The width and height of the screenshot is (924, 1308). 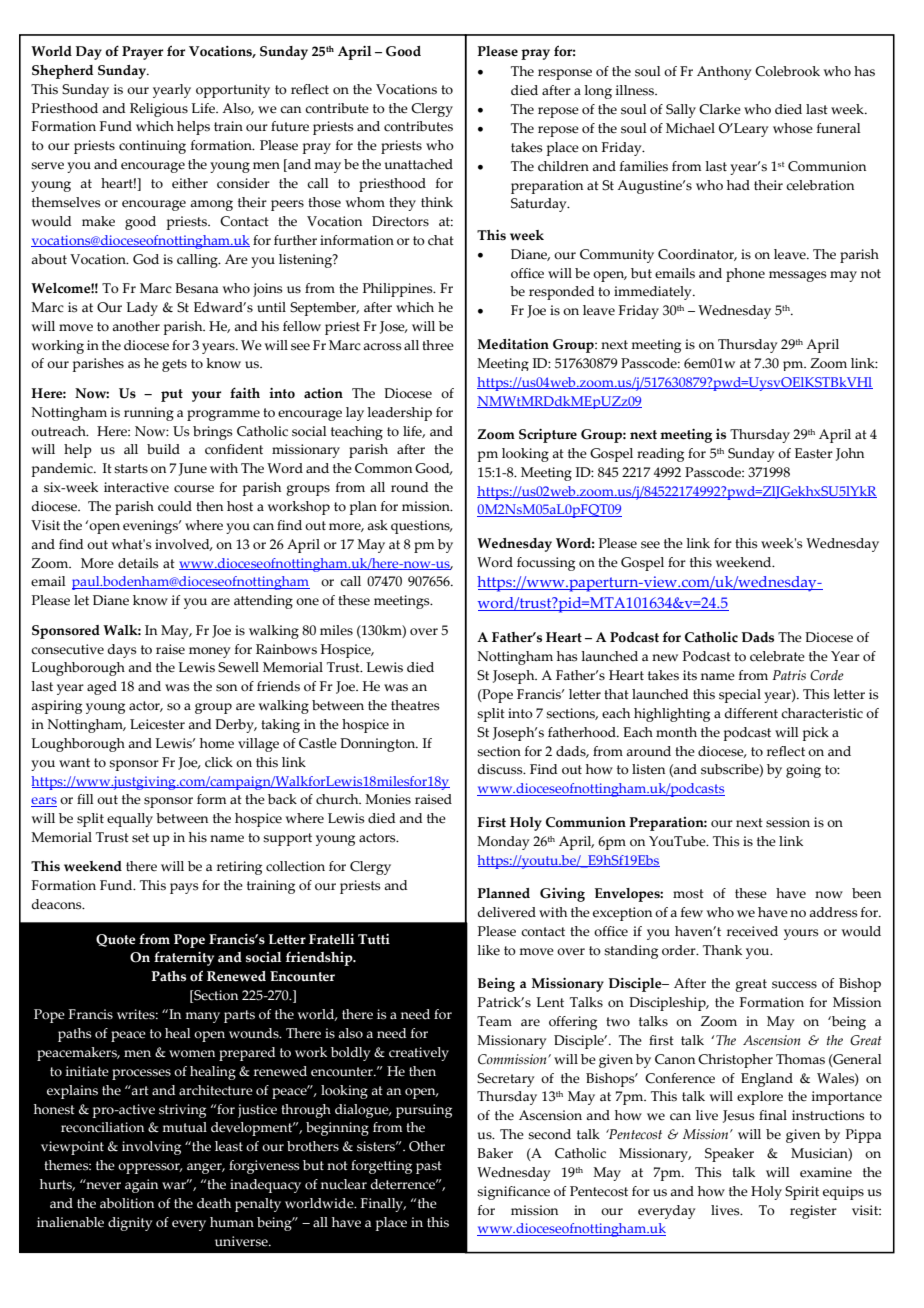 I want to click on session, so click(x=788, y=822).
